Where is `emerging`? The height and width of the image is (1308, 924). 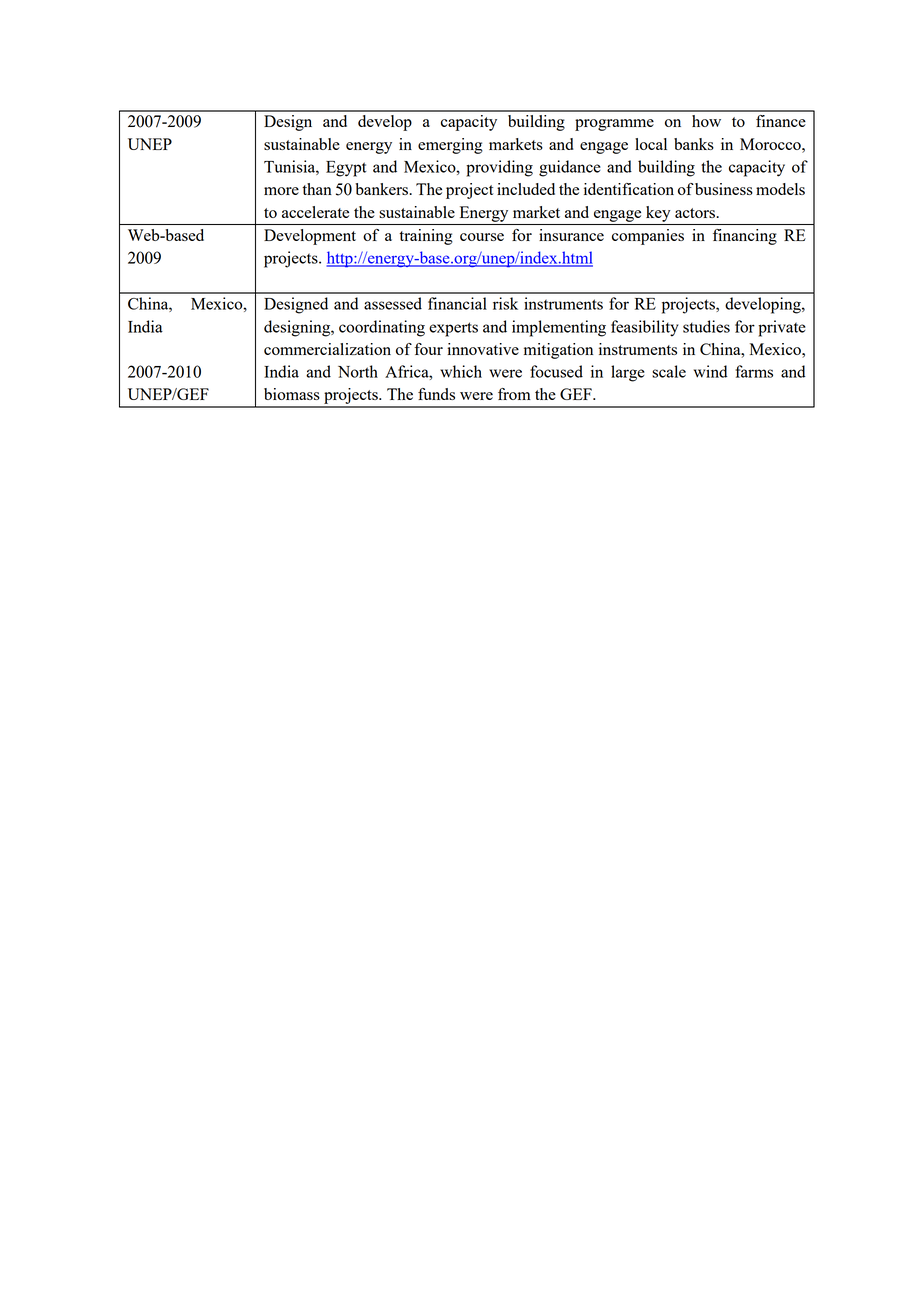
emerging is located at coordinates (450, 146).
